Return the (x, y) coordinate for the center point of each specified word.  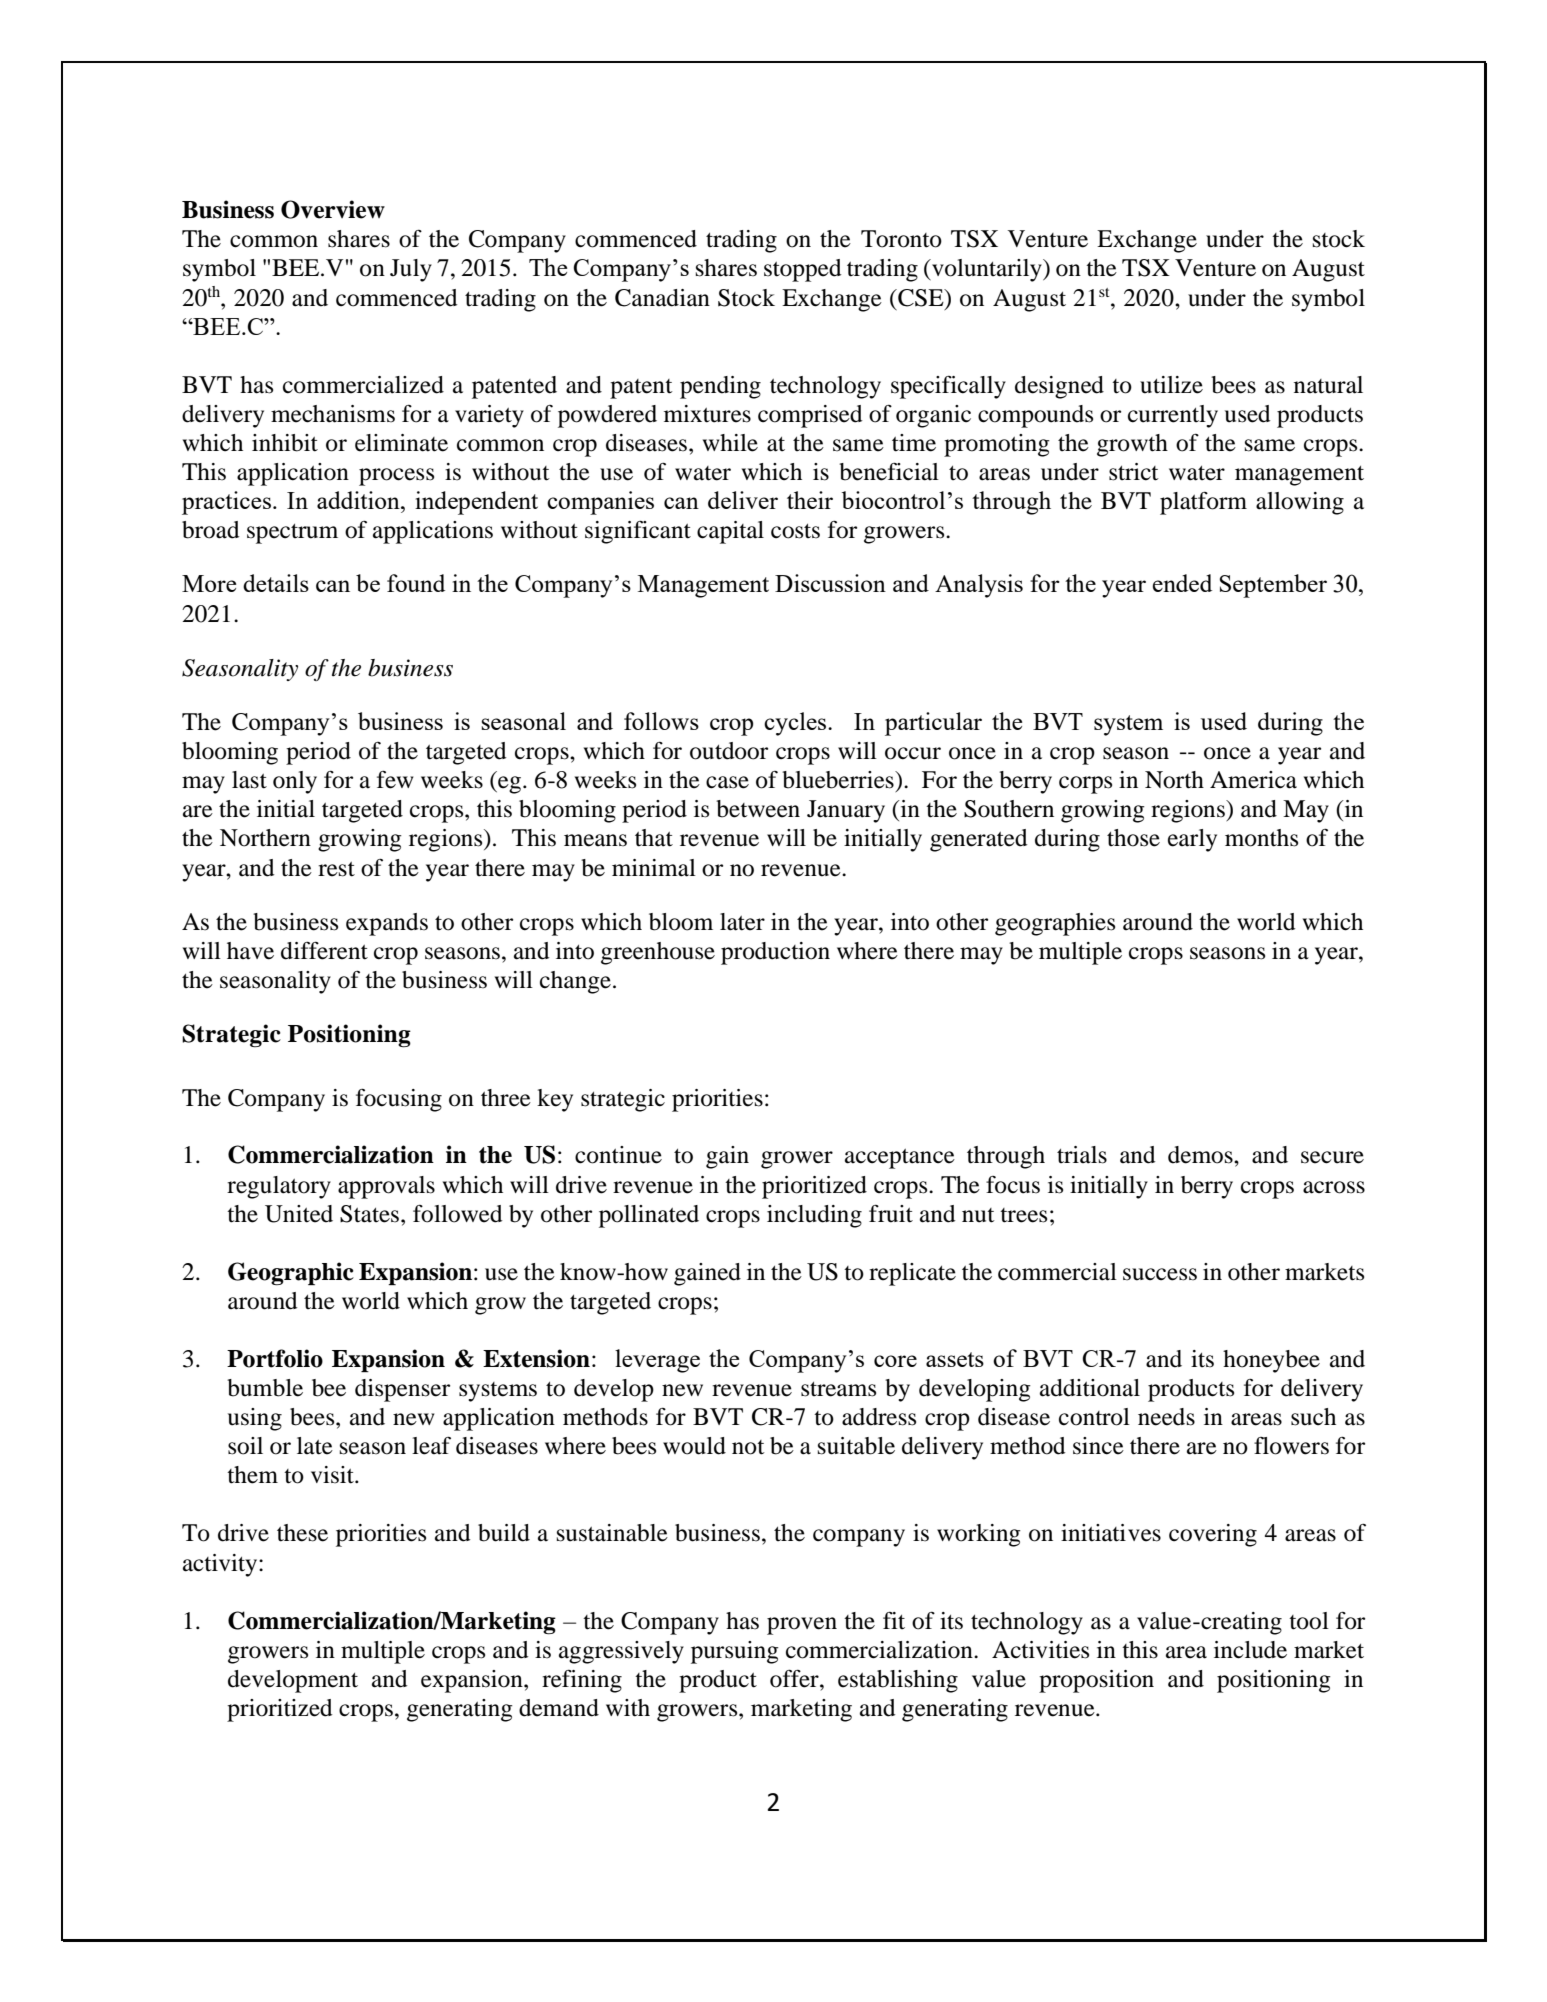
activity (221, 1565)
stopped (803, 270)
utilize (1171, 385)
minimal (654, 868)
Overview (333, 209)
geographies (1055, 924)
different (324, 951)
